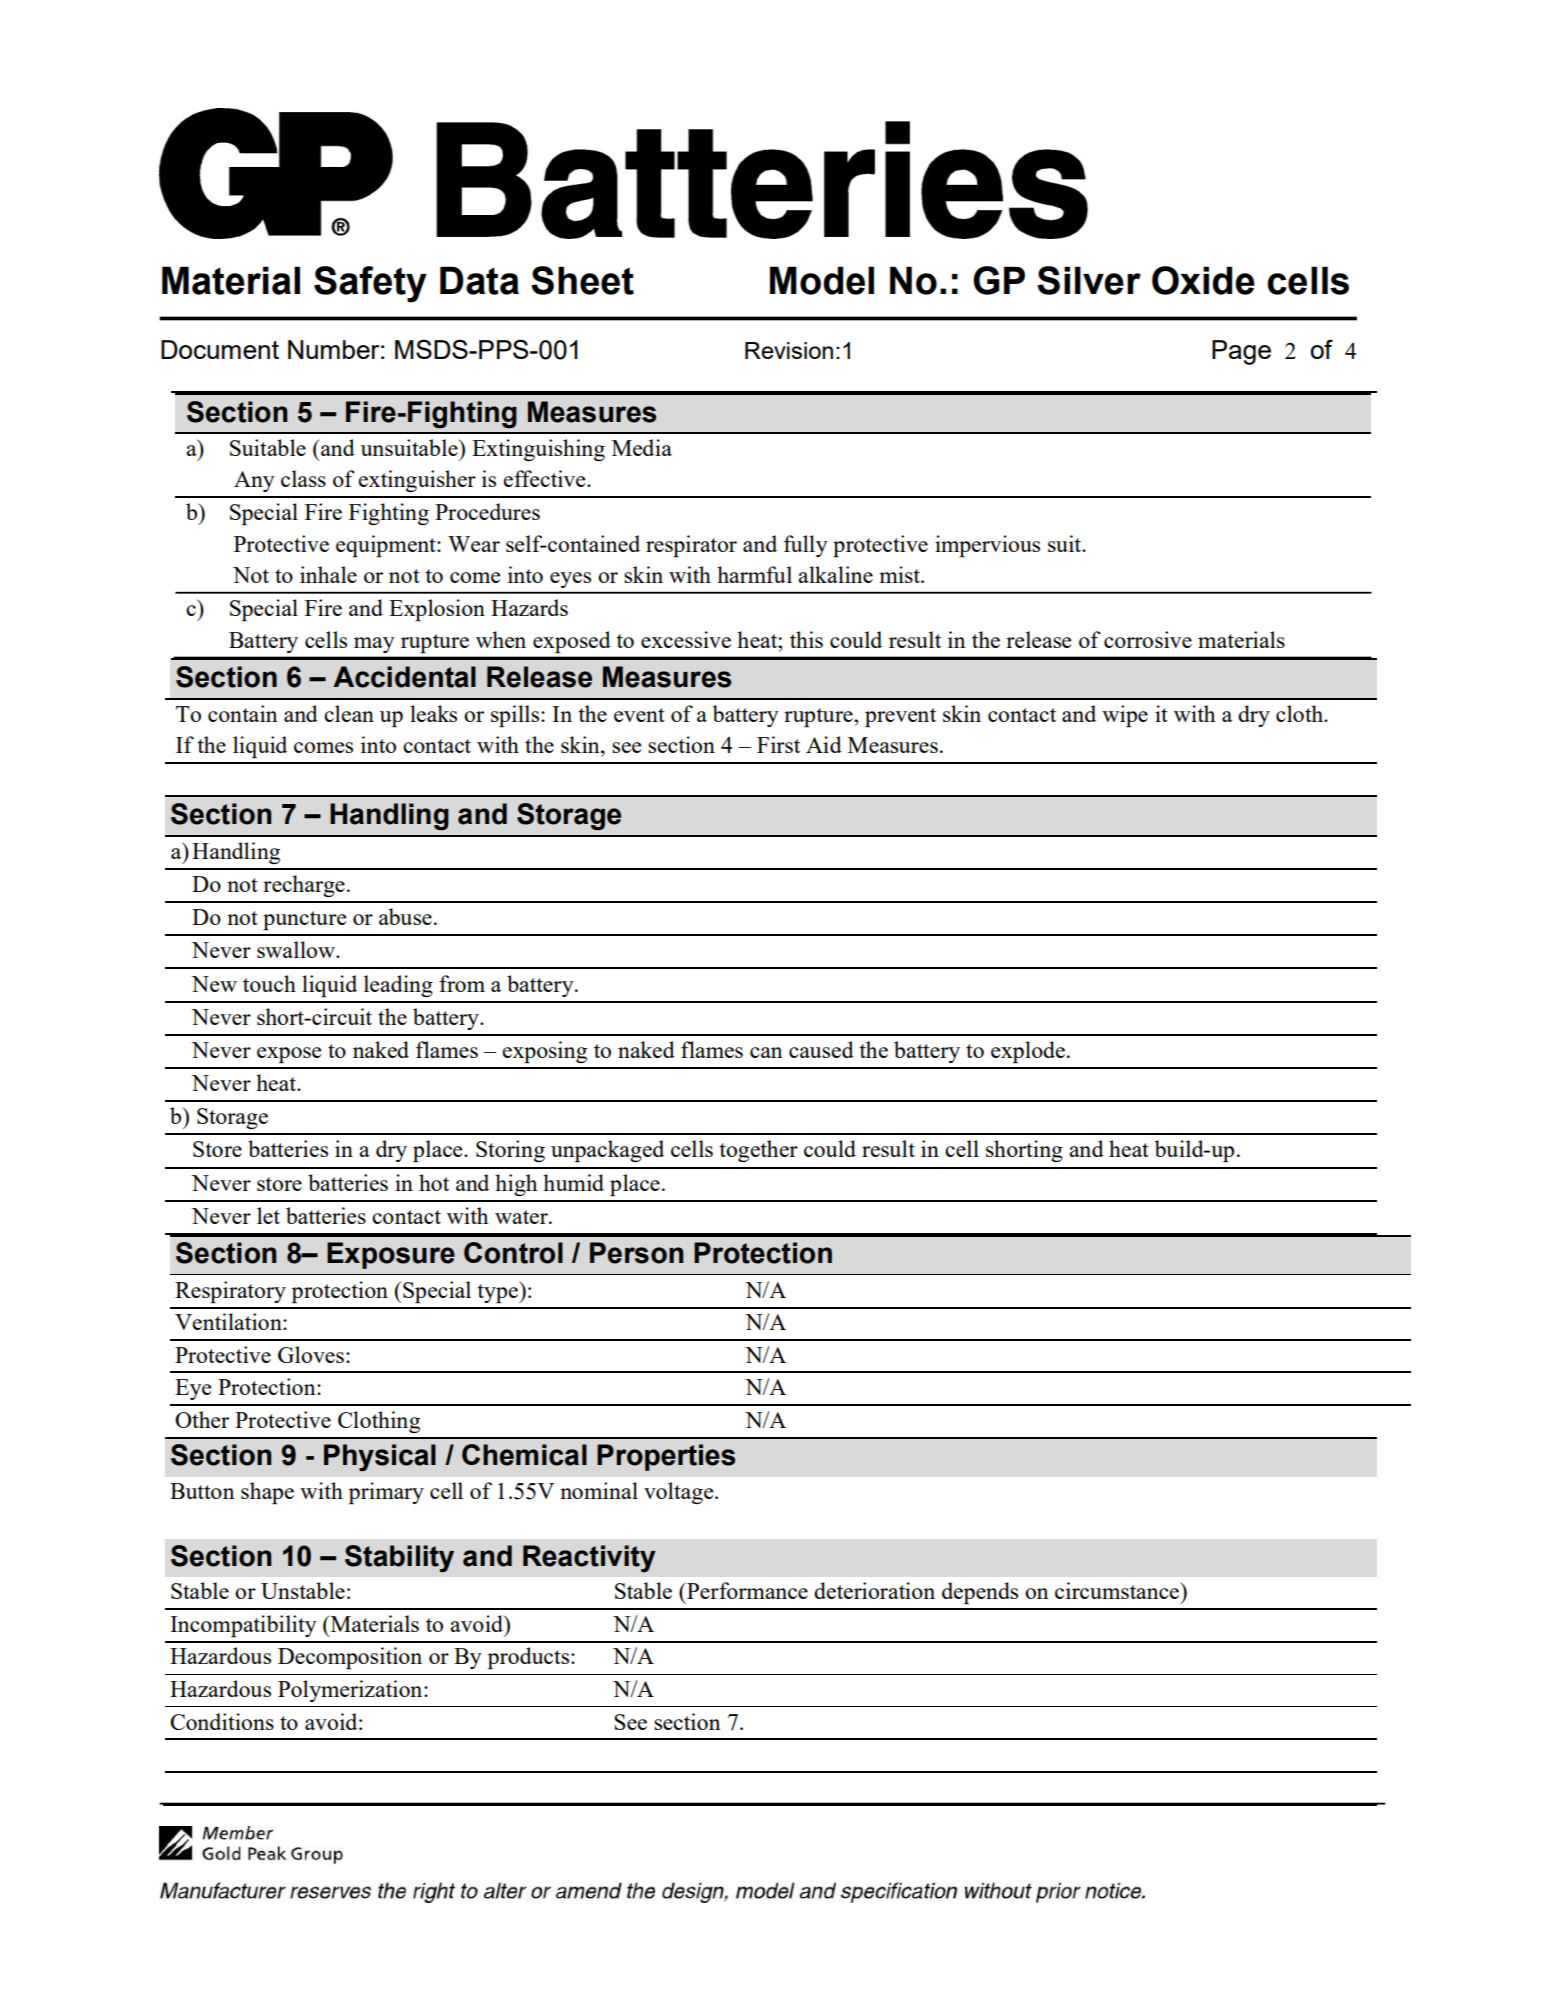 The height and width of the image is (2000, 1546). Describe the element at coordinates (1089, 280) in the image. I see `Silver` at that location.
